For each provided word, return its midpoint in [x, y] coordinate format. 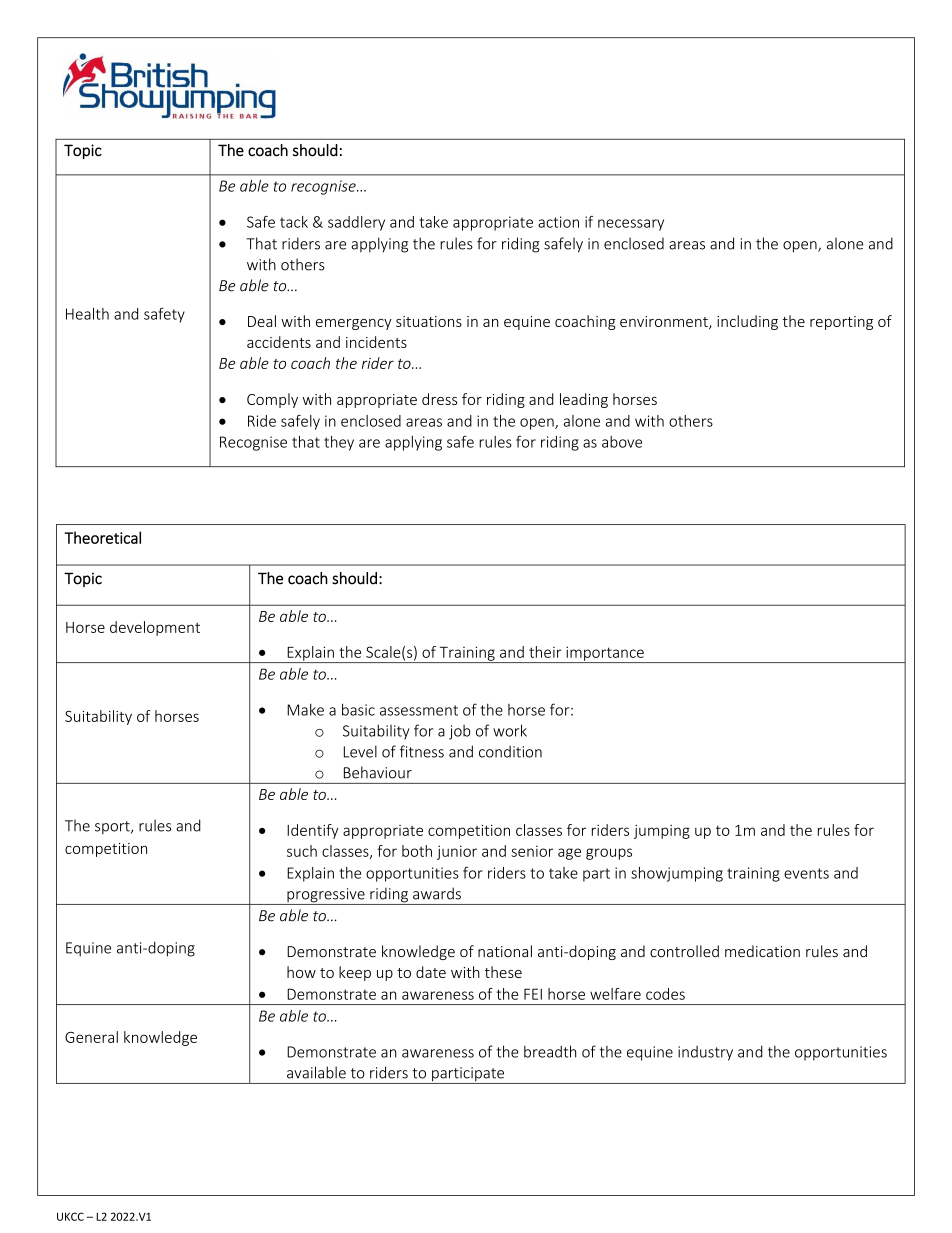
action [558, 222]
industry [705, 1053]
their [545, 652]
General [91, 1037]
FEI [533, 994]
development [155, 628]
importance [605, 654]
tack [294, 222]
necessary [631, 225]
